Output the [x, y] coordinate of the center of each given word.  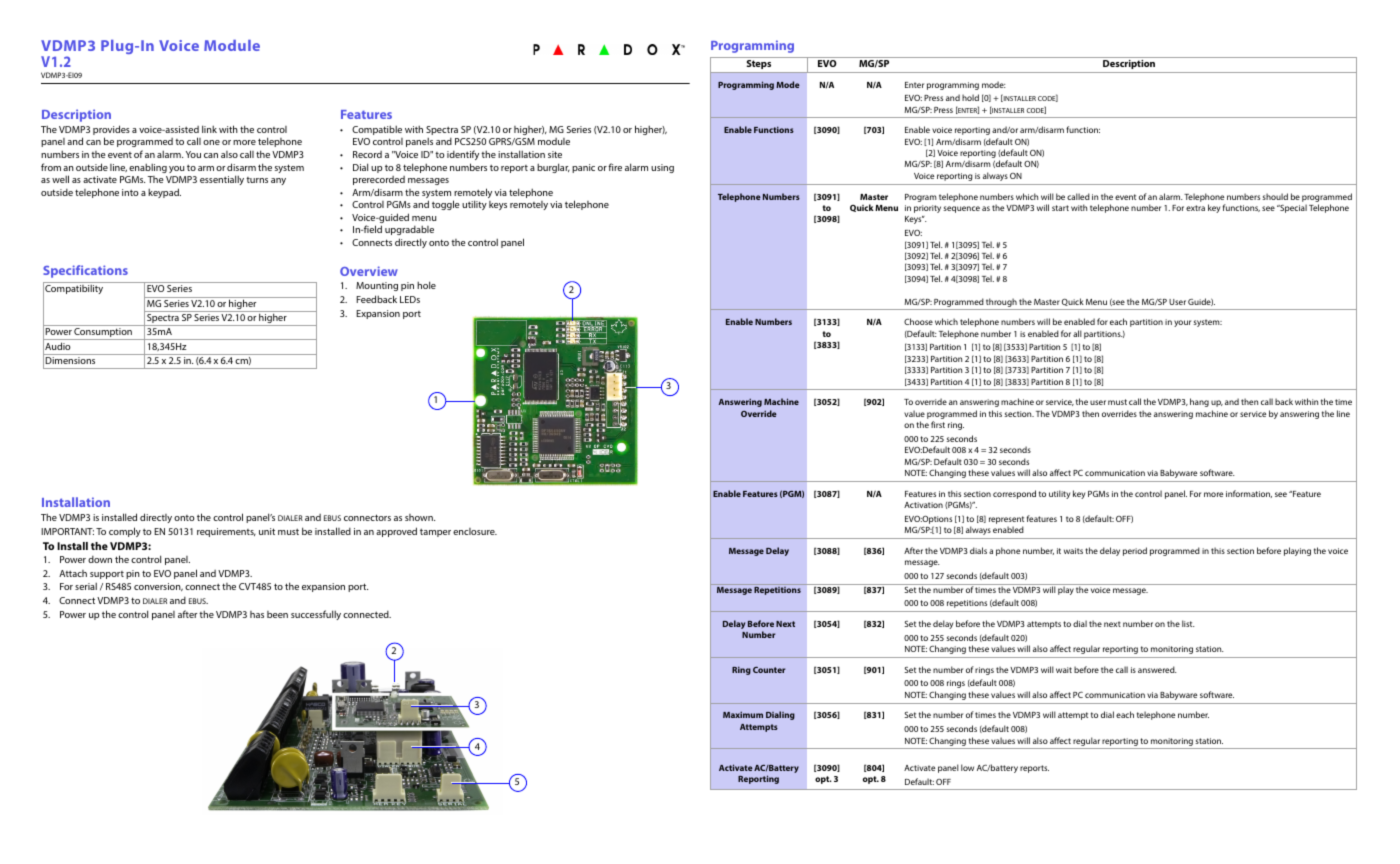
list [1188, 623]
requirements [226, 532]
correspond [1014, 494]
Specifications [85, 271]
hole [426, 285]
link [209, 129]
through [1001, 304]
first [938, 424]
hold [970, 97]
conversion [158, 587]
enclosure [475, 531]
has [257, 614]
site [555, 154]
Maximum [743, 714]
